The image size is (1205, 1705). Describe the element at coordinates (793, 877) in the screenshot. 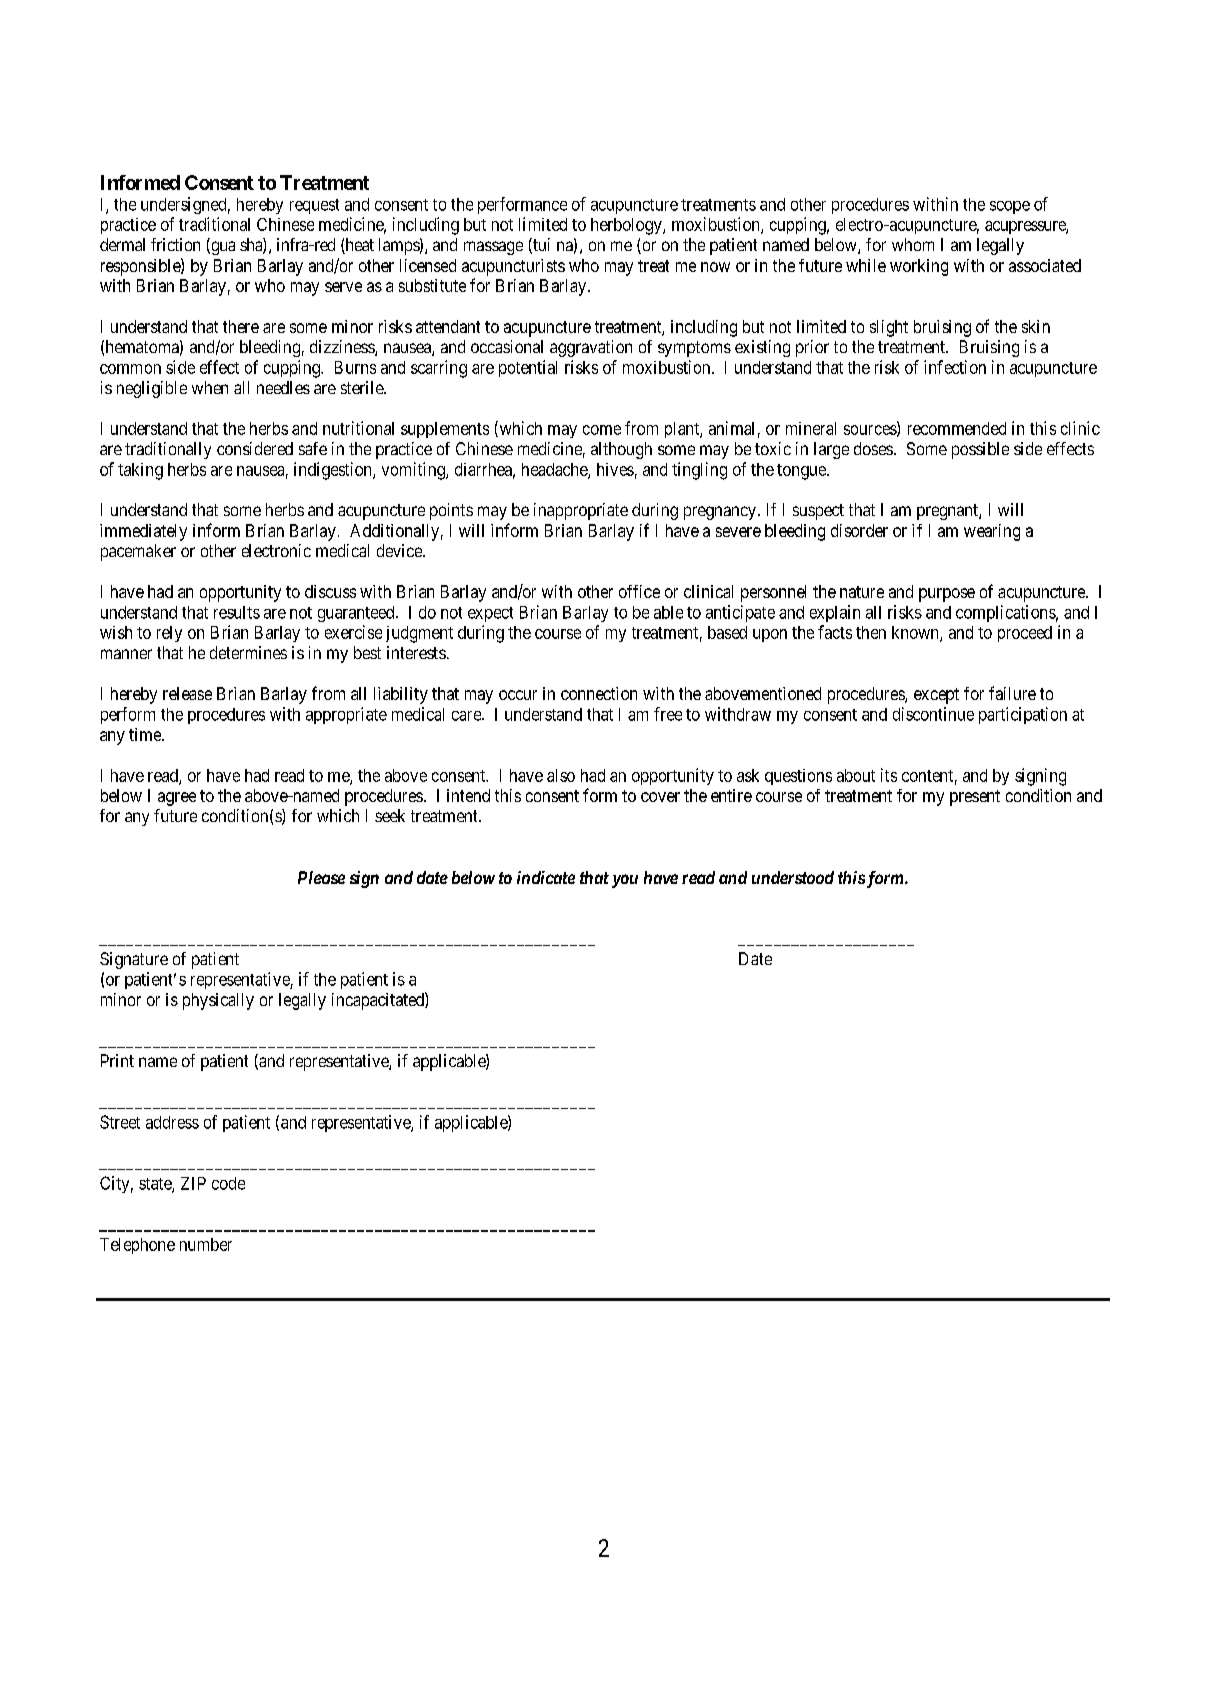

I see `understood` at that location.
